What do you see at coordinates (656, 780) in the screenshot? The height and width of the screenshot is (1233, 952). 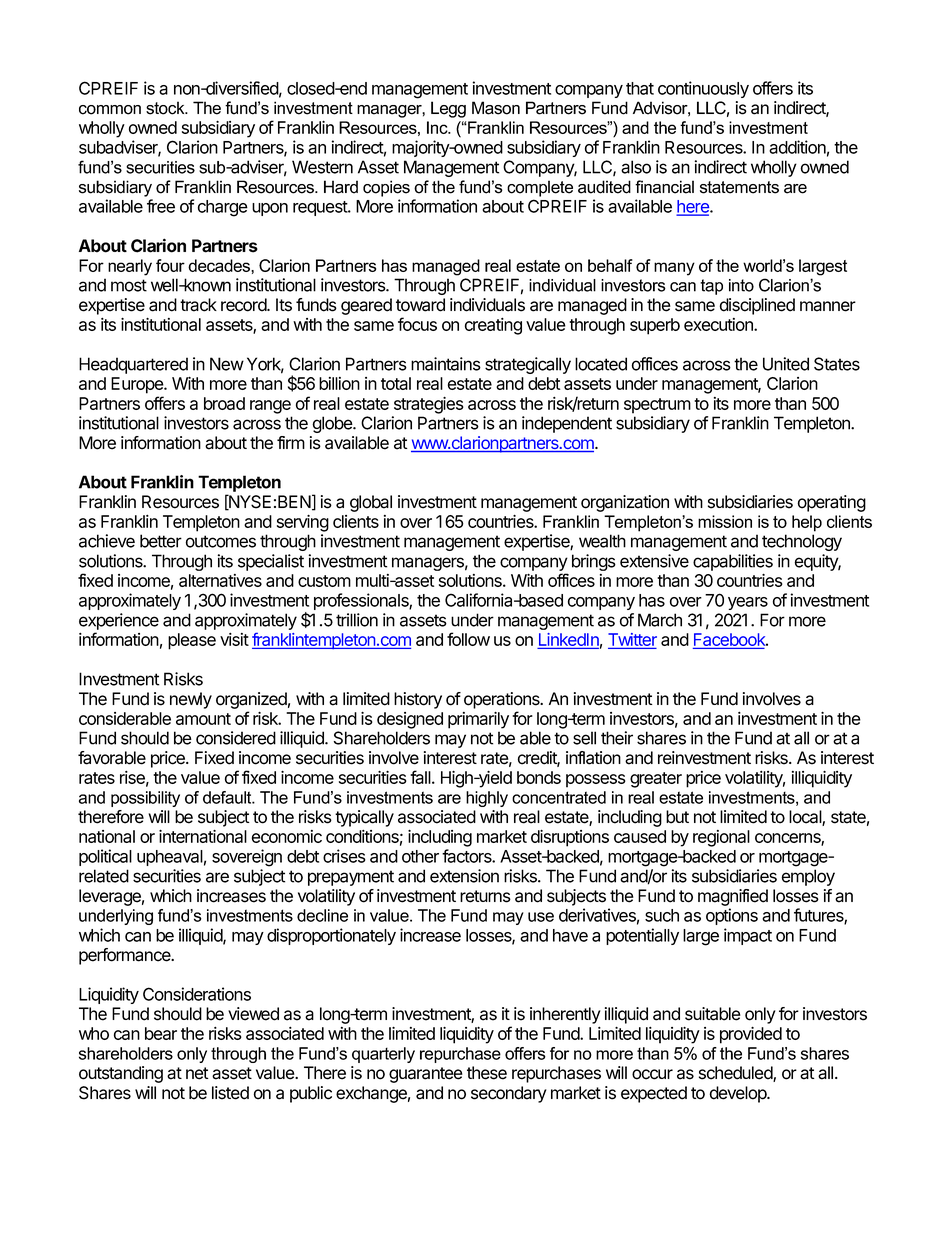 I see `greater` at bounding box center [656, 780].
